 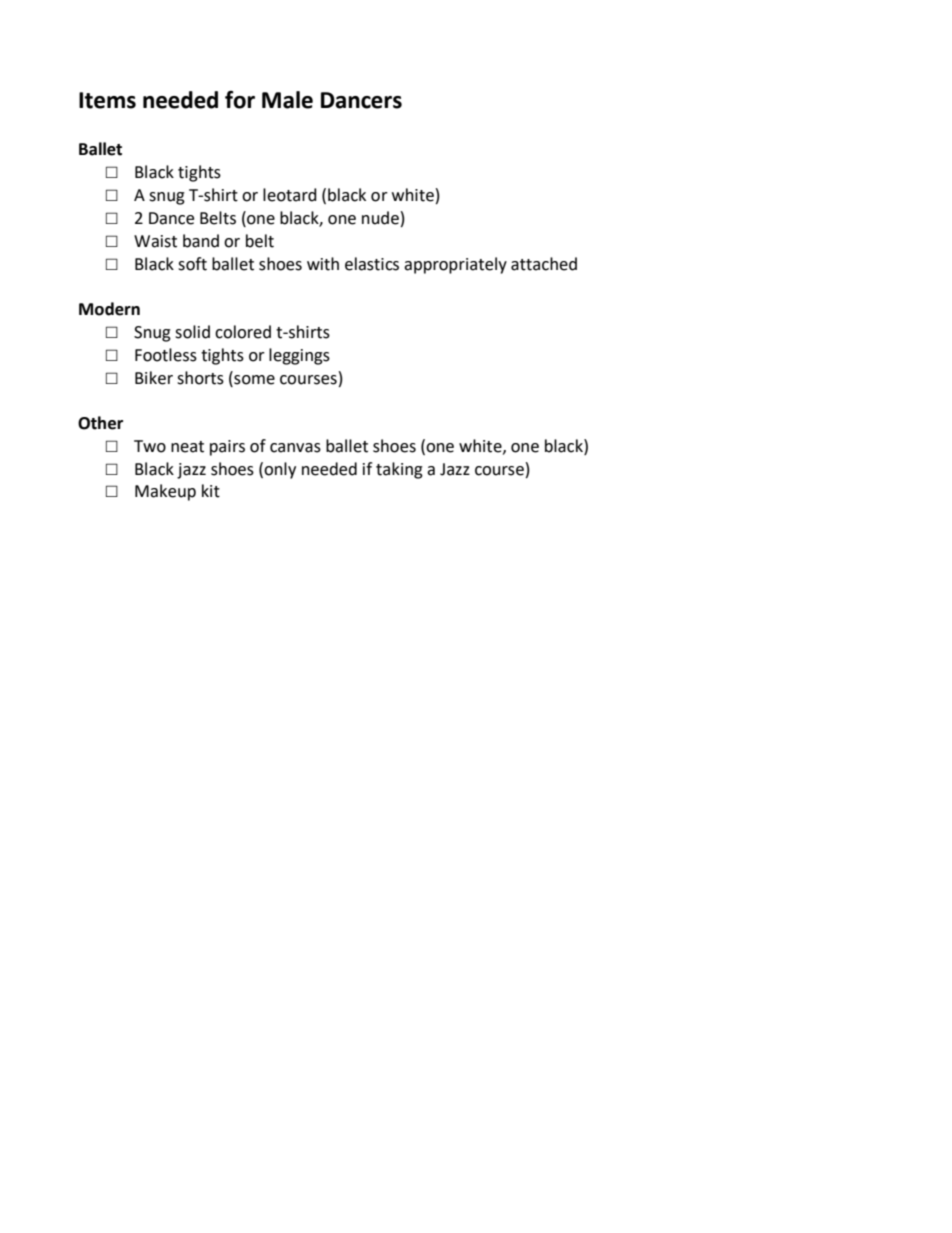 I want to click on Male, so click(x=287, y=100).
